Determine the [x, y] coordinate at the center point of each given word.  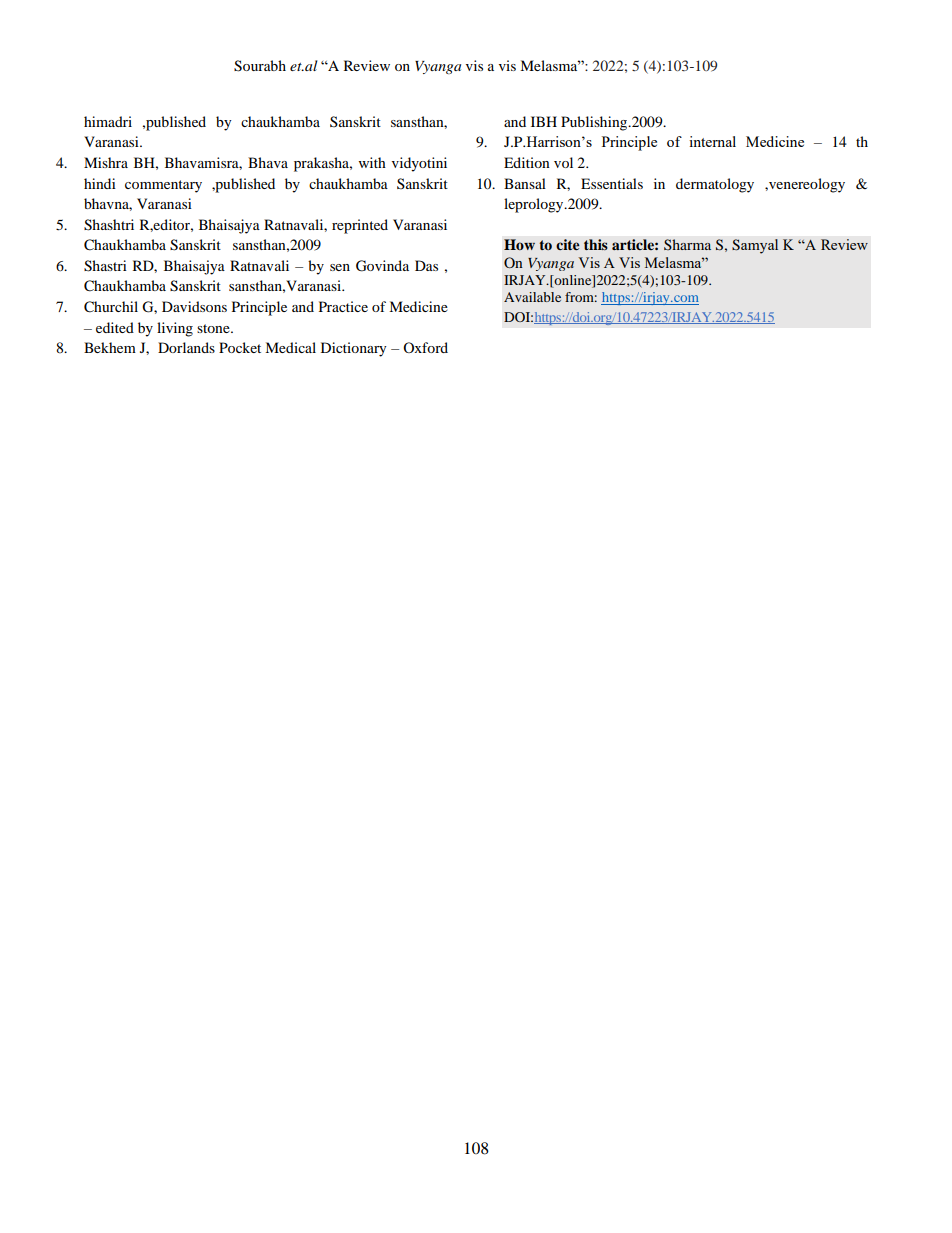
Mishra [106, 162]
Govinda [382, 266]
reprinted [360, 226]
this [596, 244]
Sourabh [260, 66]
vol [563, 162]
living [175, 329]
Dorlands [186, 347]
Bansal [525, 183]
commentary [163, 186]
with [372, 162]
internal [712, 141]
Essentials [612, 183]
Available [532, 297]
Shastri [105, 266]
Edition [527, 162]
